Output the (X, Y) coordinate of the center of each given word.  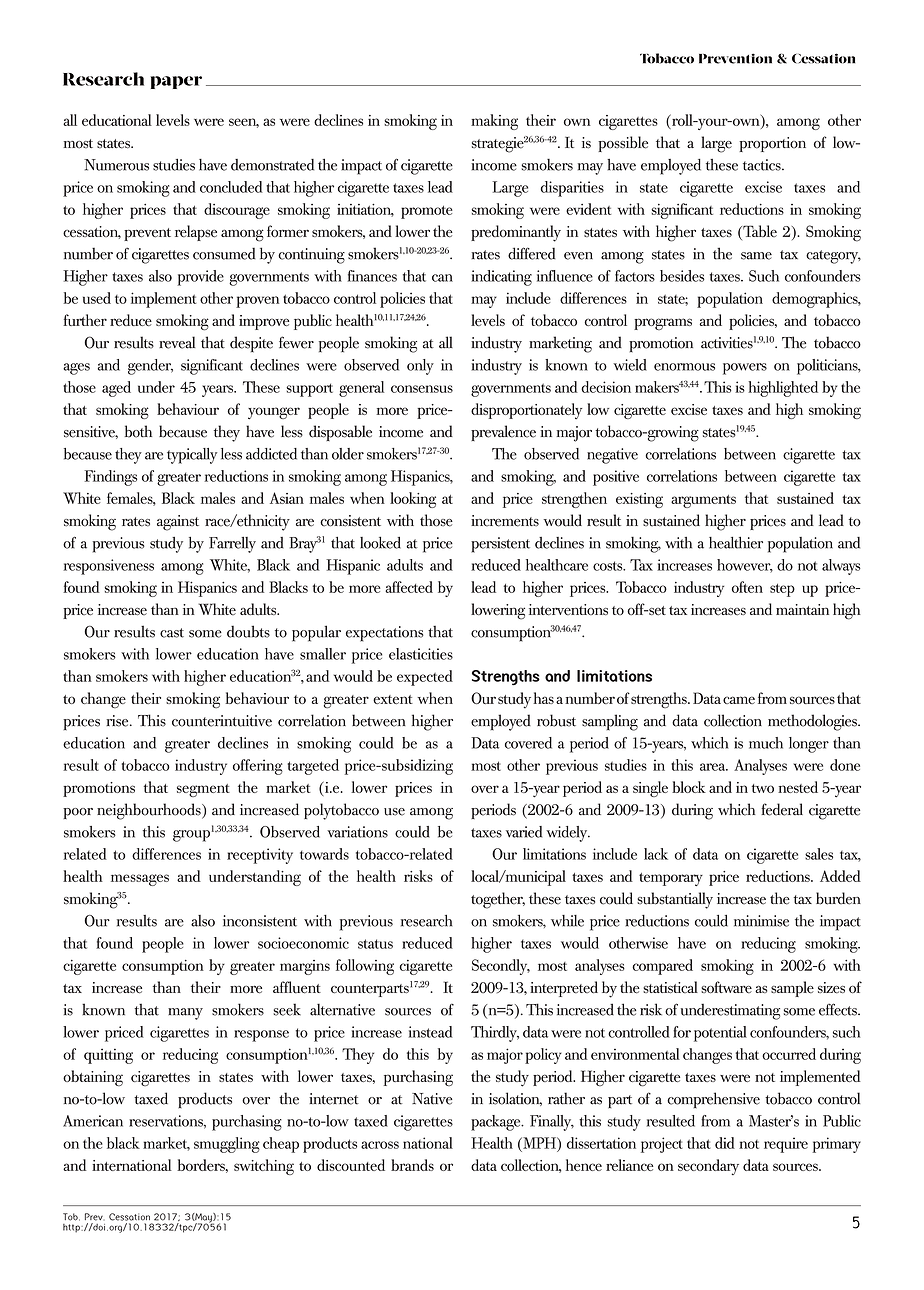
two (763, 788)
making (494, 122)
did (725, 1143)
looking (413, 500)
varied (524, 832)
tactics (763, 165)
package (497, 1123)
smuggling (227, 1145)
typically (192, 456)
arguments (703, 501)
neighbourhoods (150, 811)
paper (176, 82)
